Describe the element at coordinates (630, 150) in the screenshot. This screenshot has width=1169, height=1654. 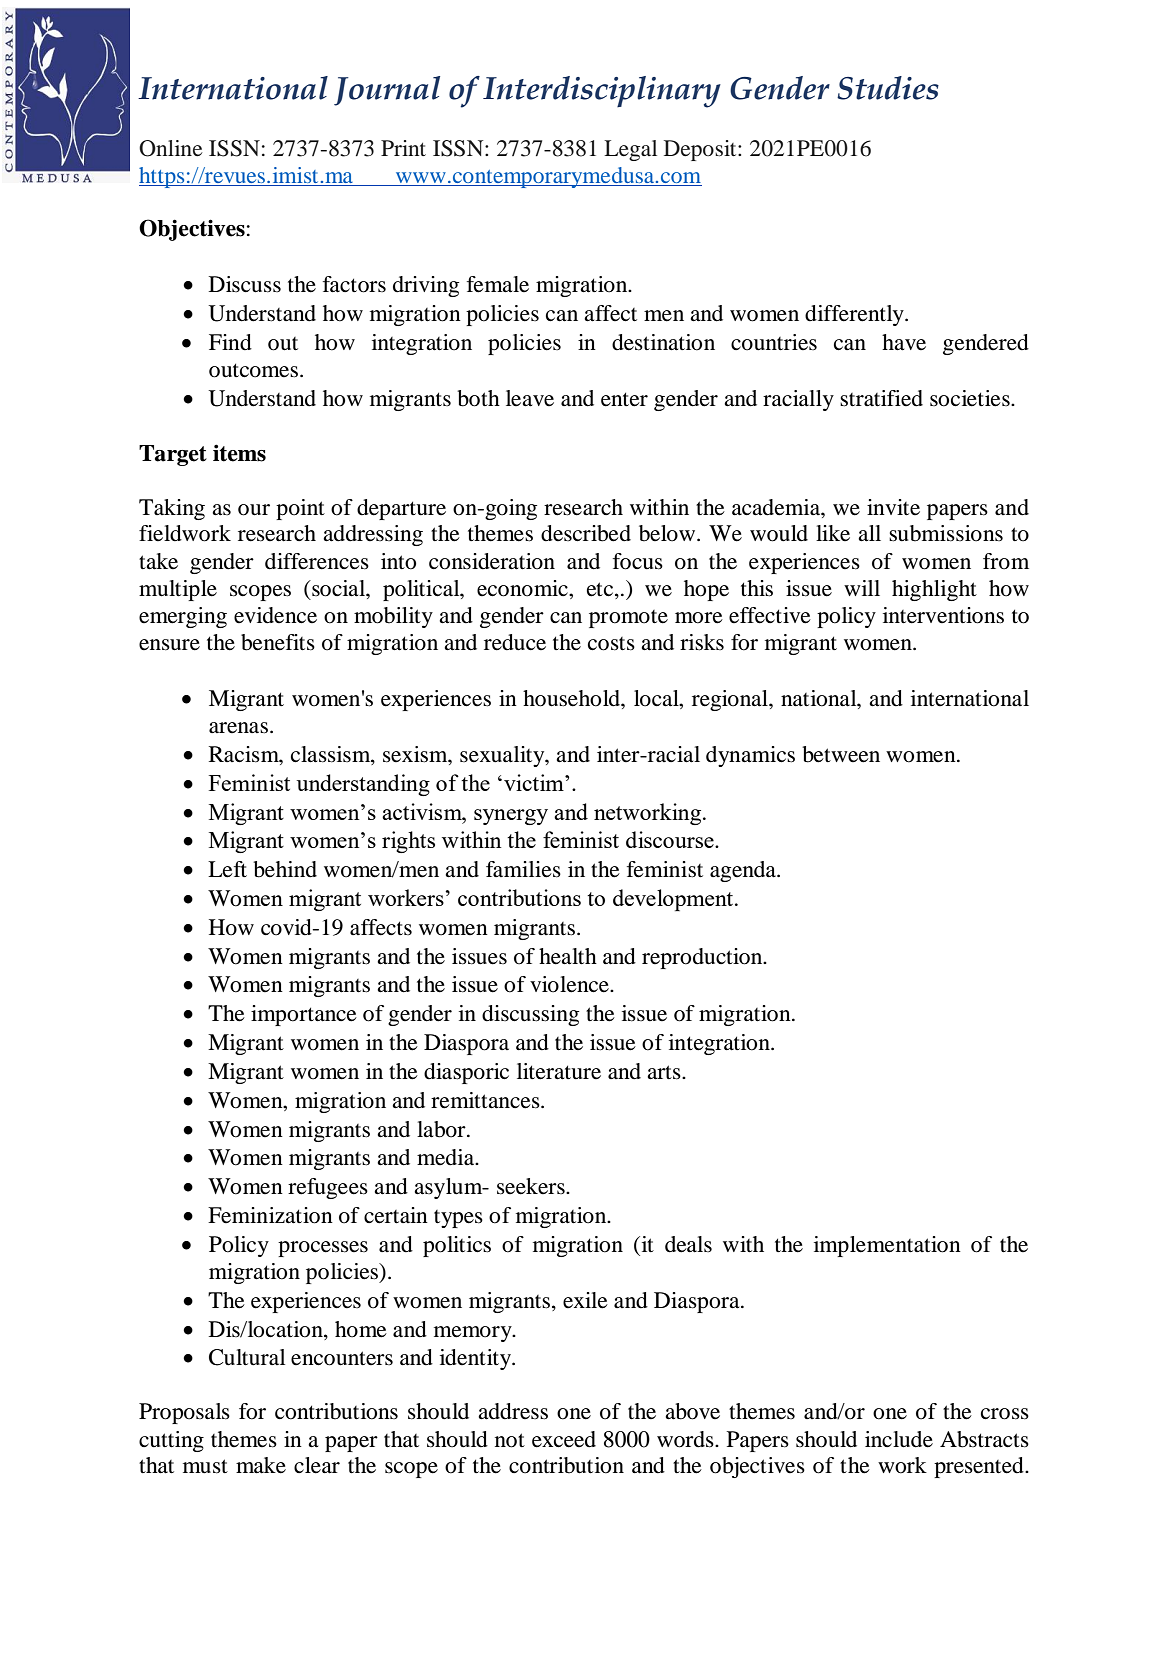
I see `Legal` at that location.
